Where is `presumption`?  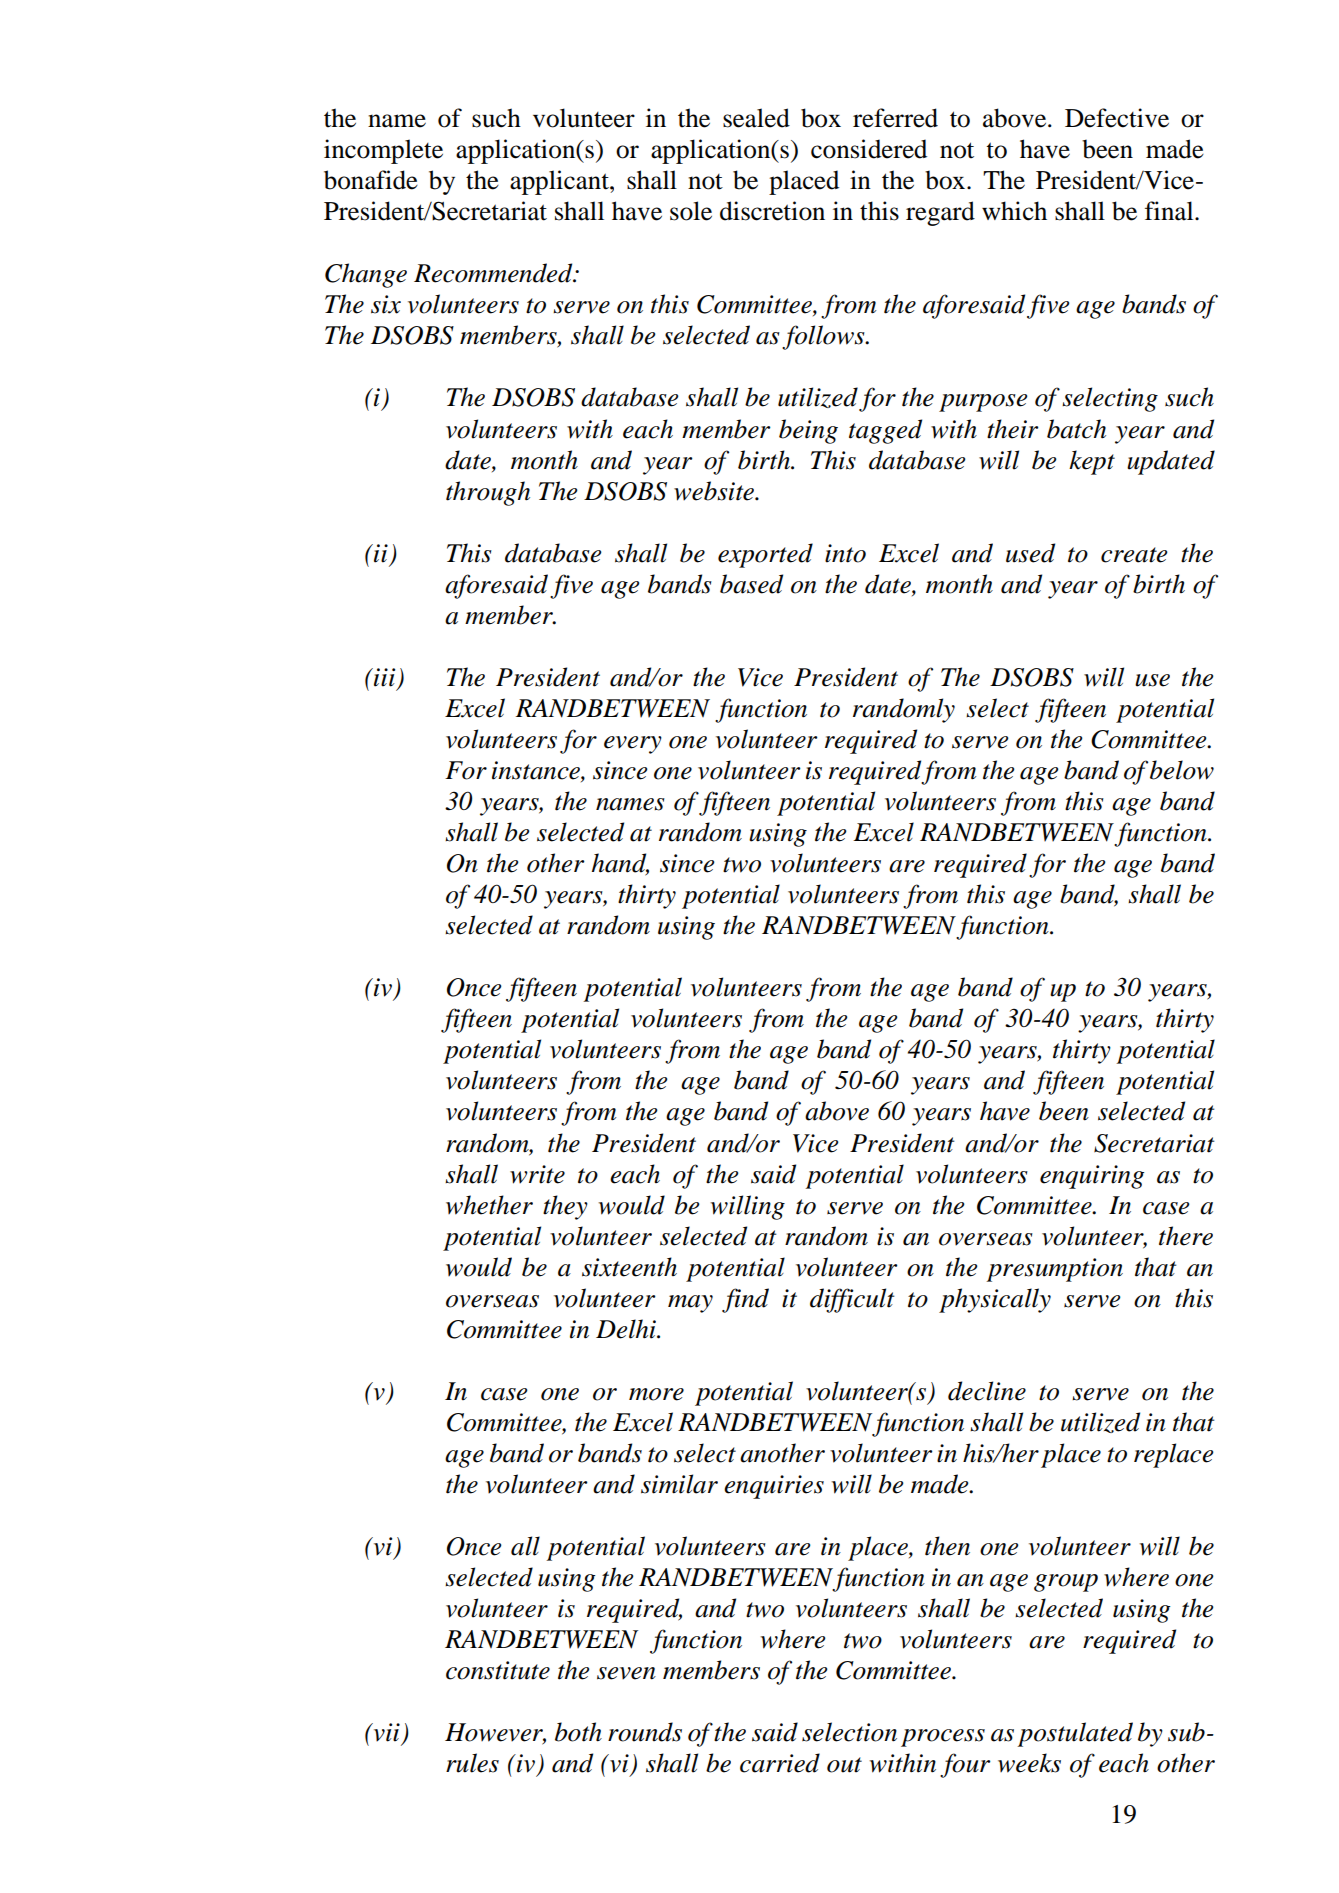
presumption is located at coordinates (1054, 1270).
